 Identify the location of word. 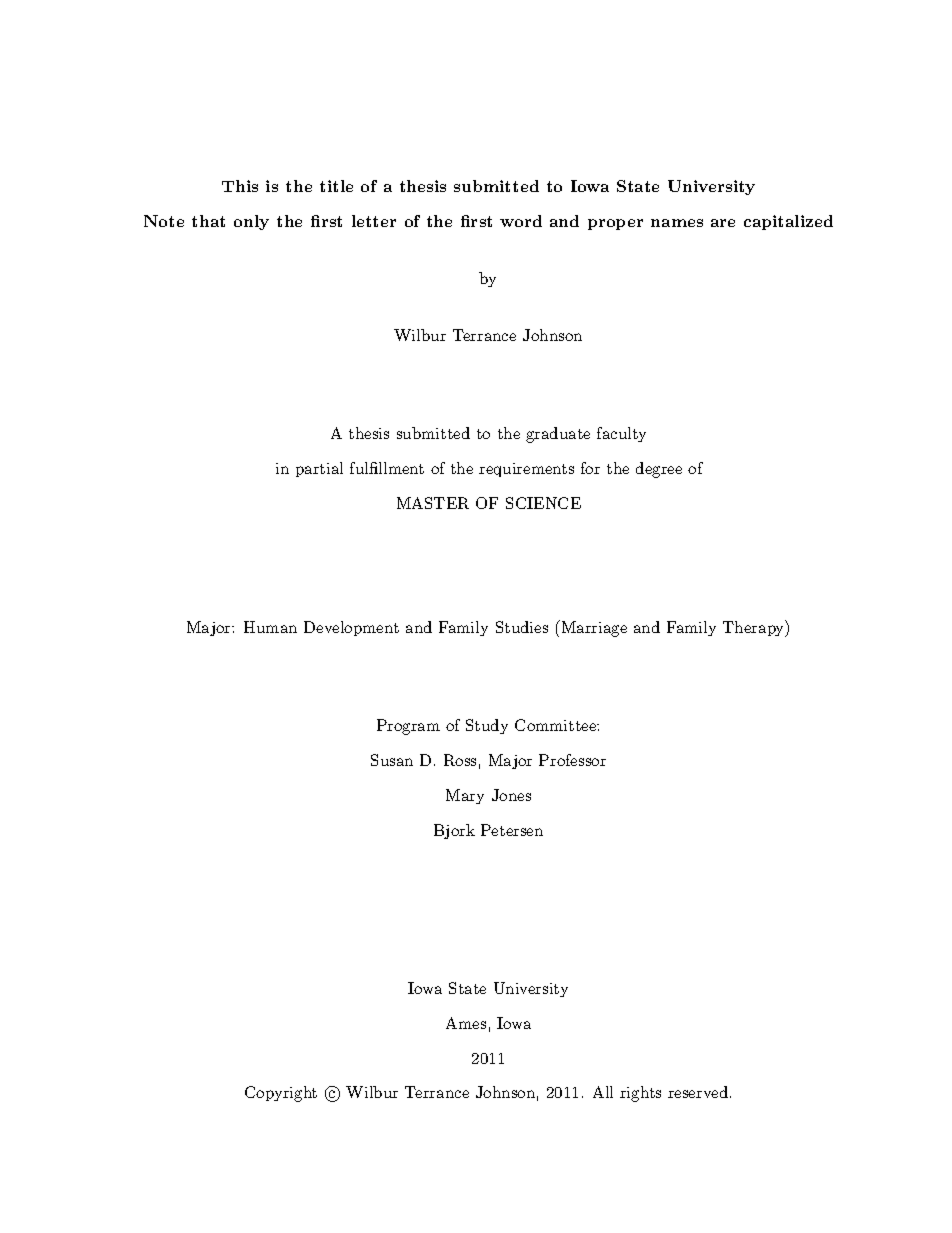
(521, 221).
